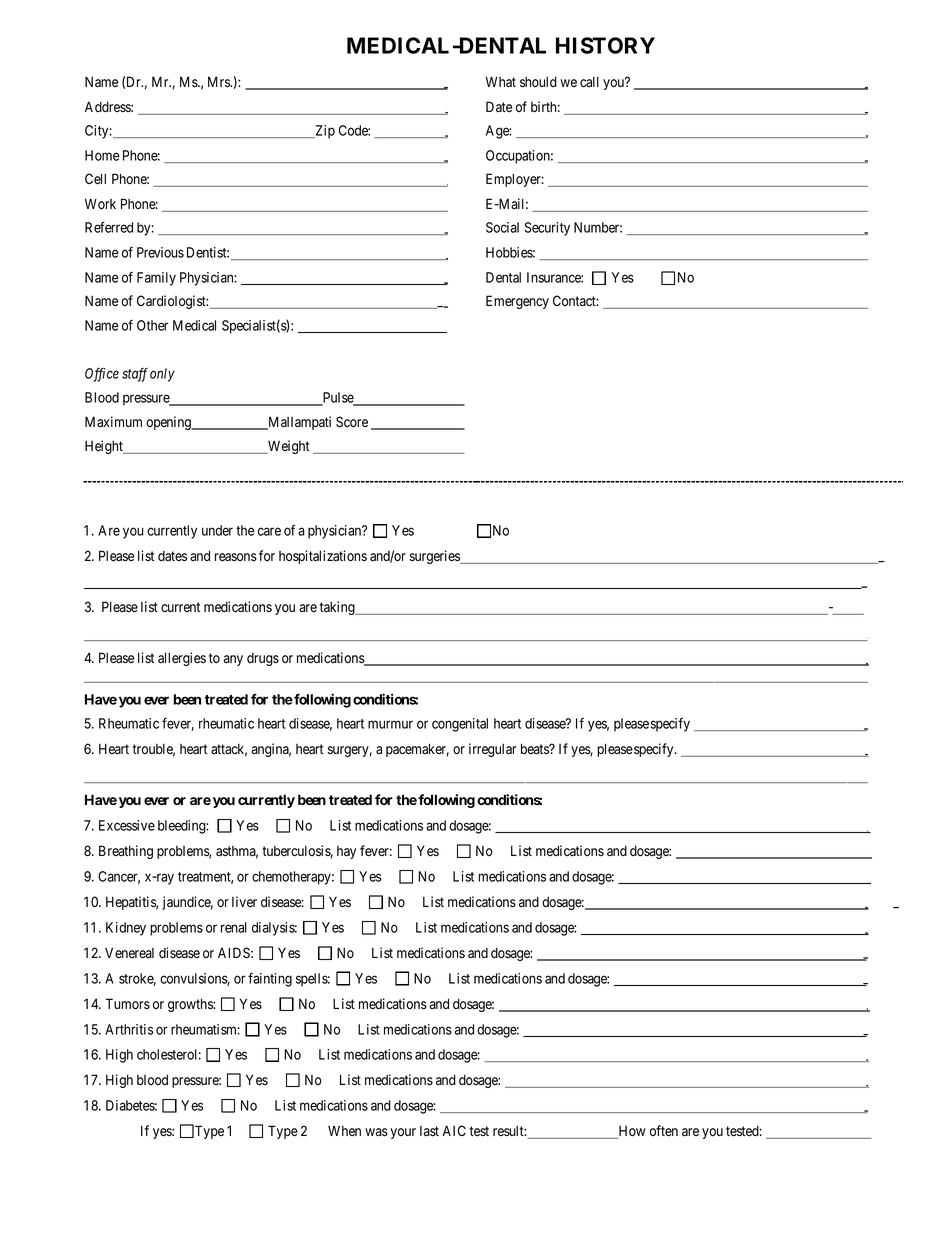  Describe the element at coordinates (338, 608) in the screenshot. I see `taking` at that location.
